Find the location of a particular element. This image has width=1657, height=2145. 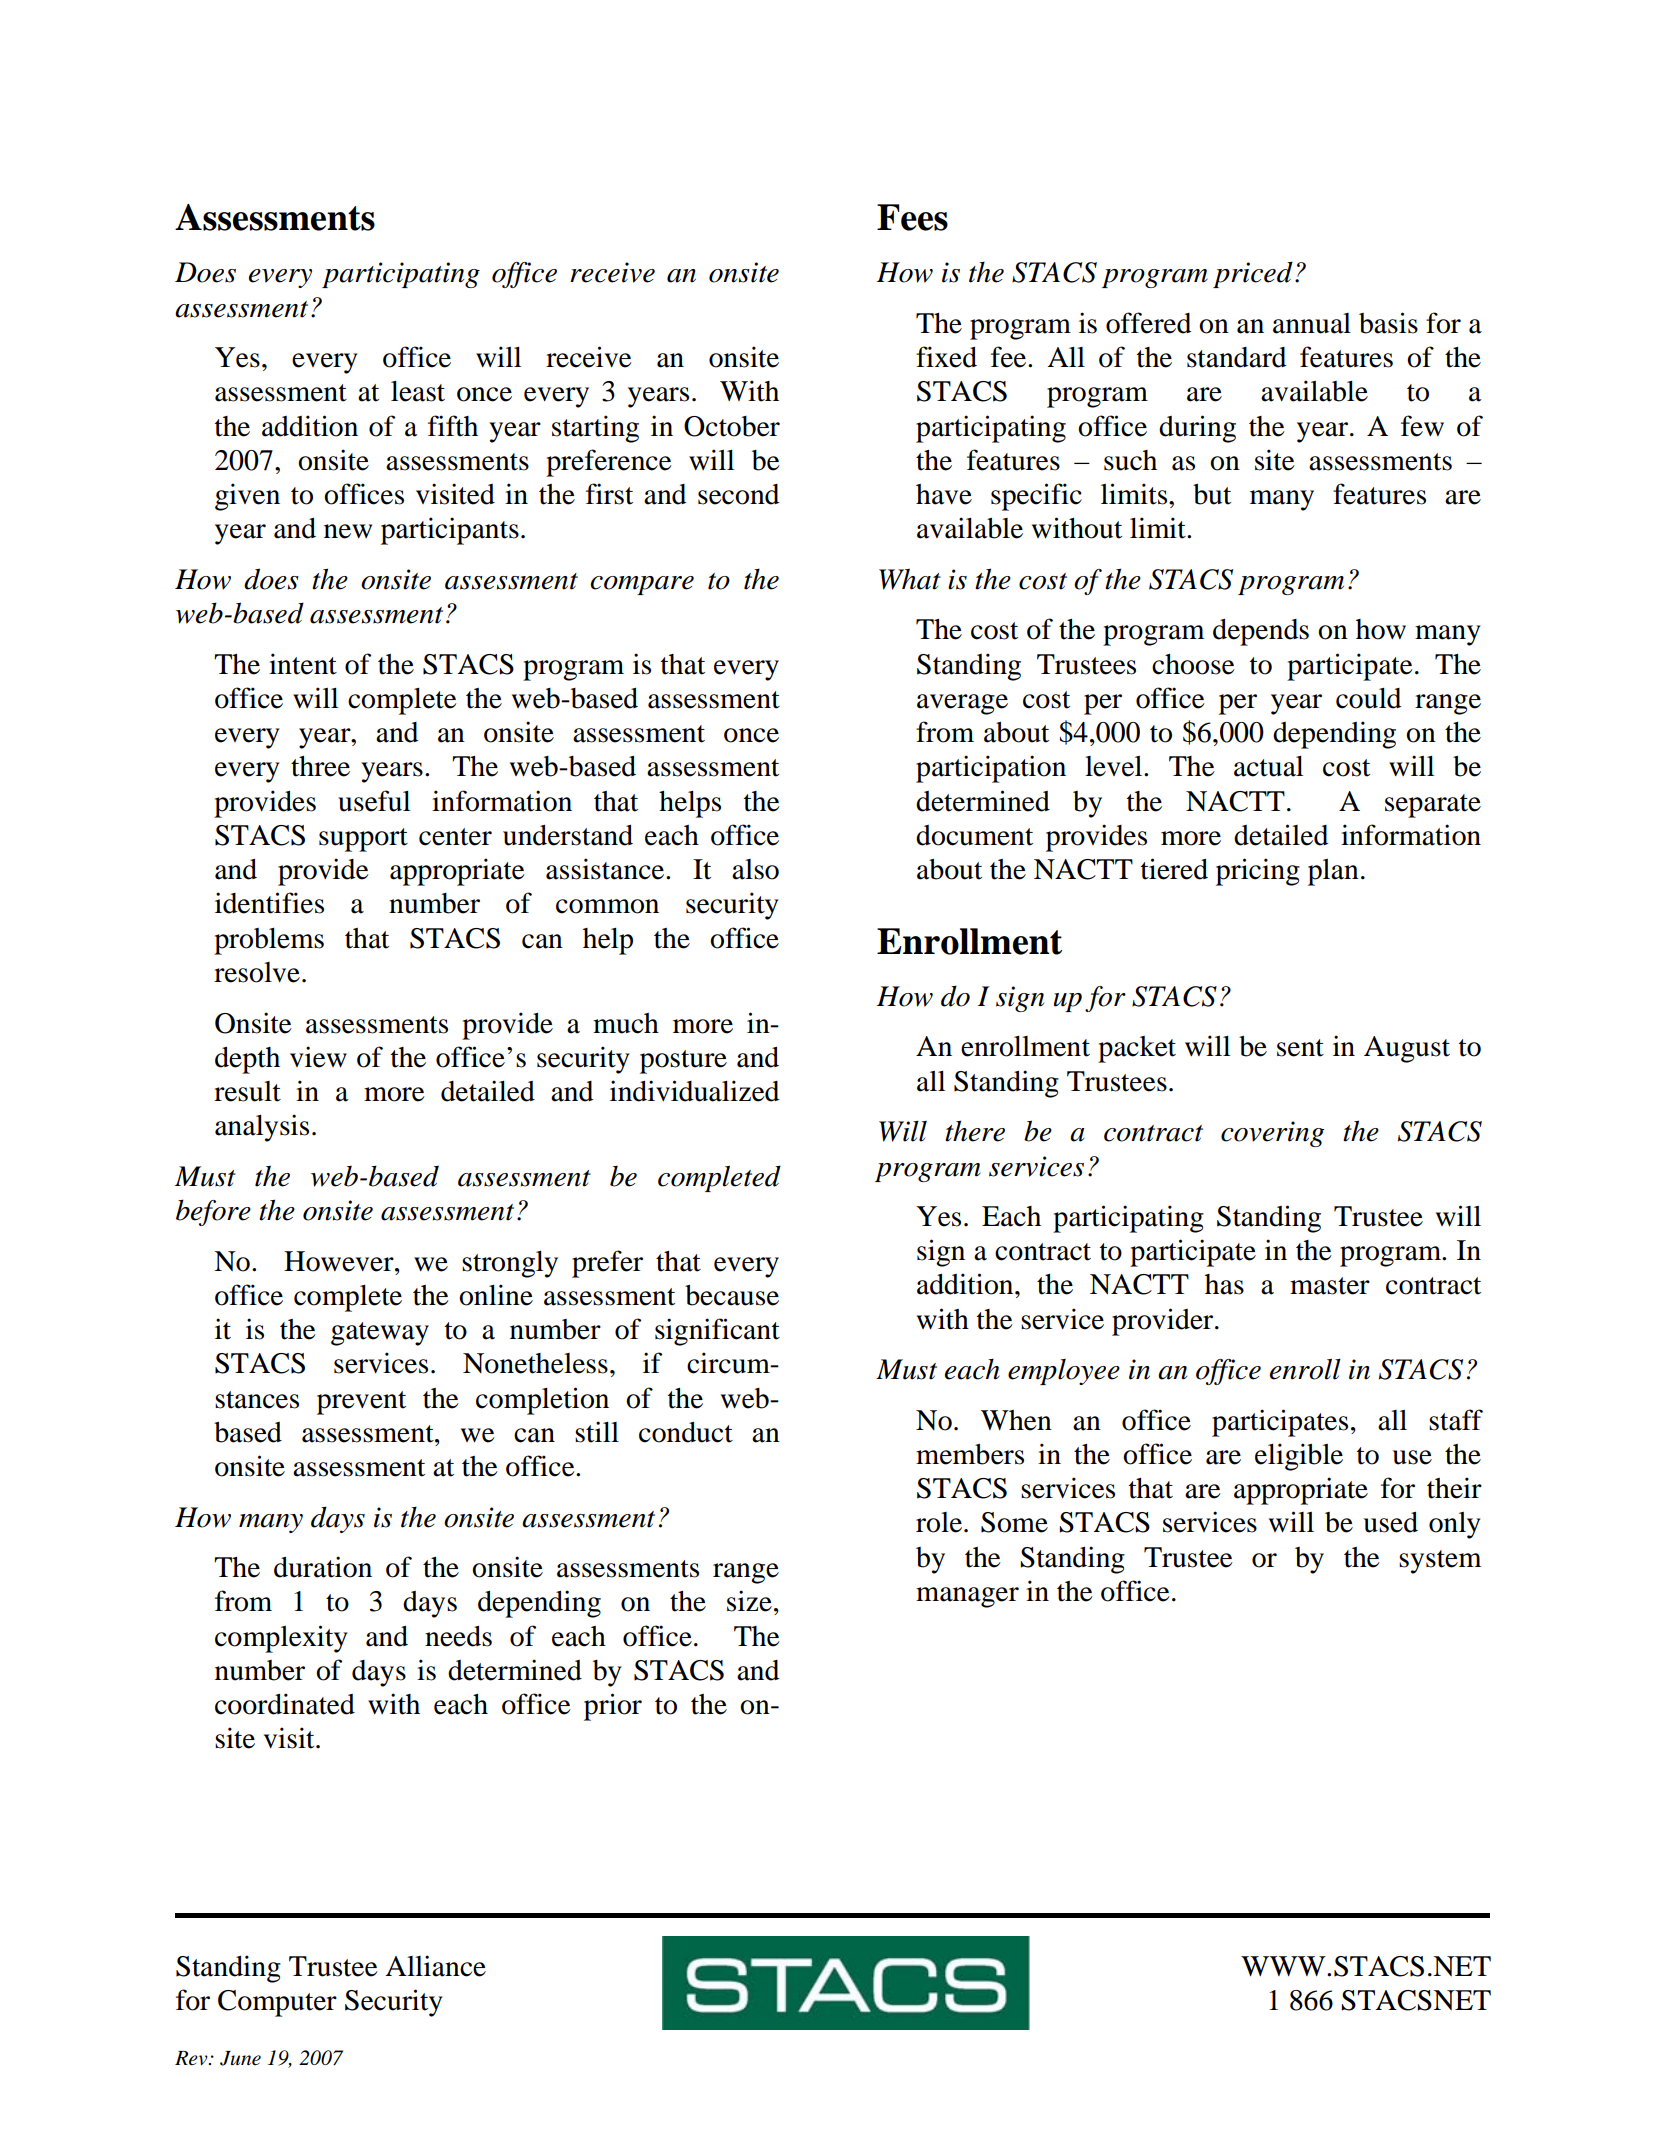

also is located at coordinates (755, 869).
